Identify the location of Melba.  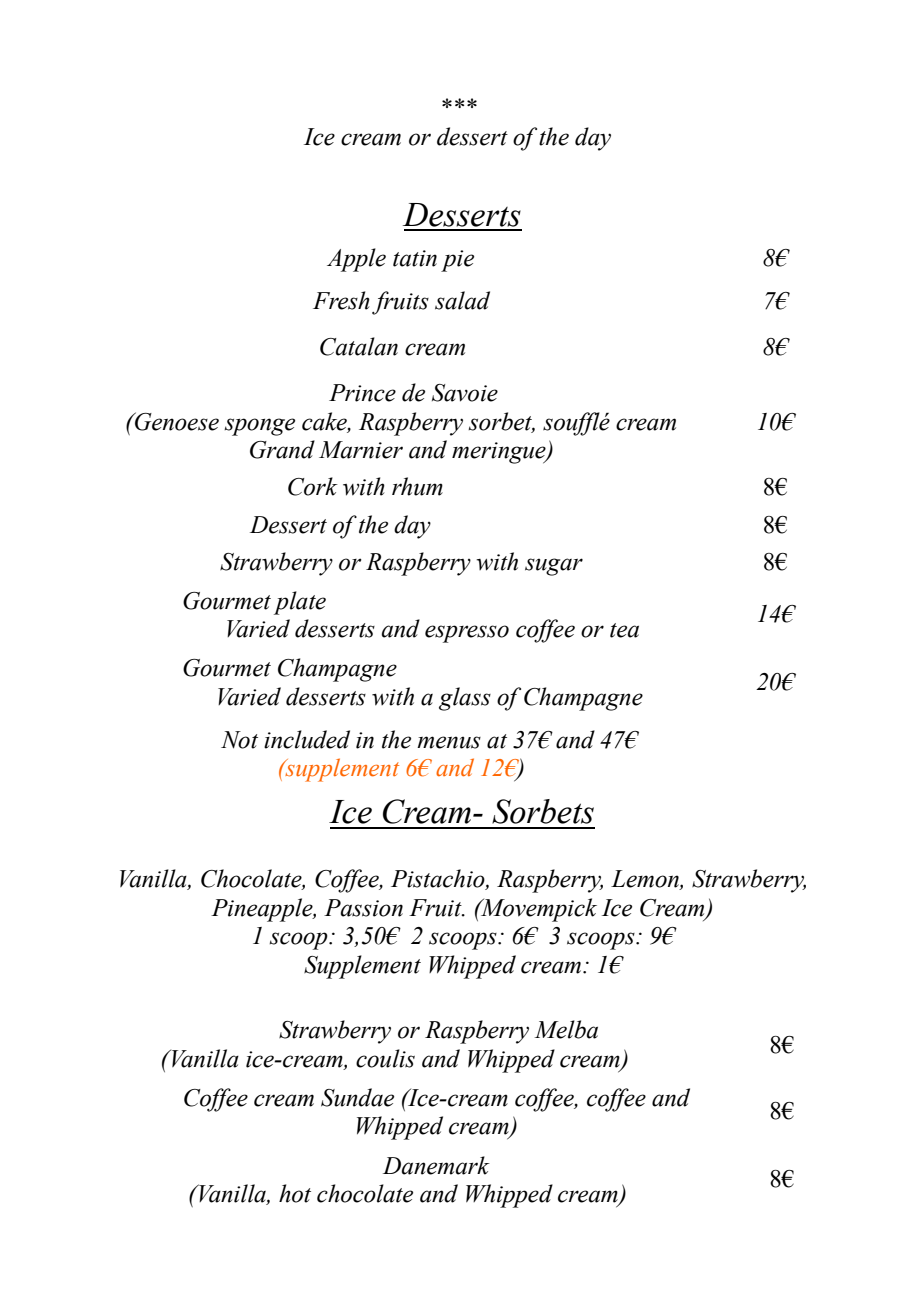
(566, 1029).
